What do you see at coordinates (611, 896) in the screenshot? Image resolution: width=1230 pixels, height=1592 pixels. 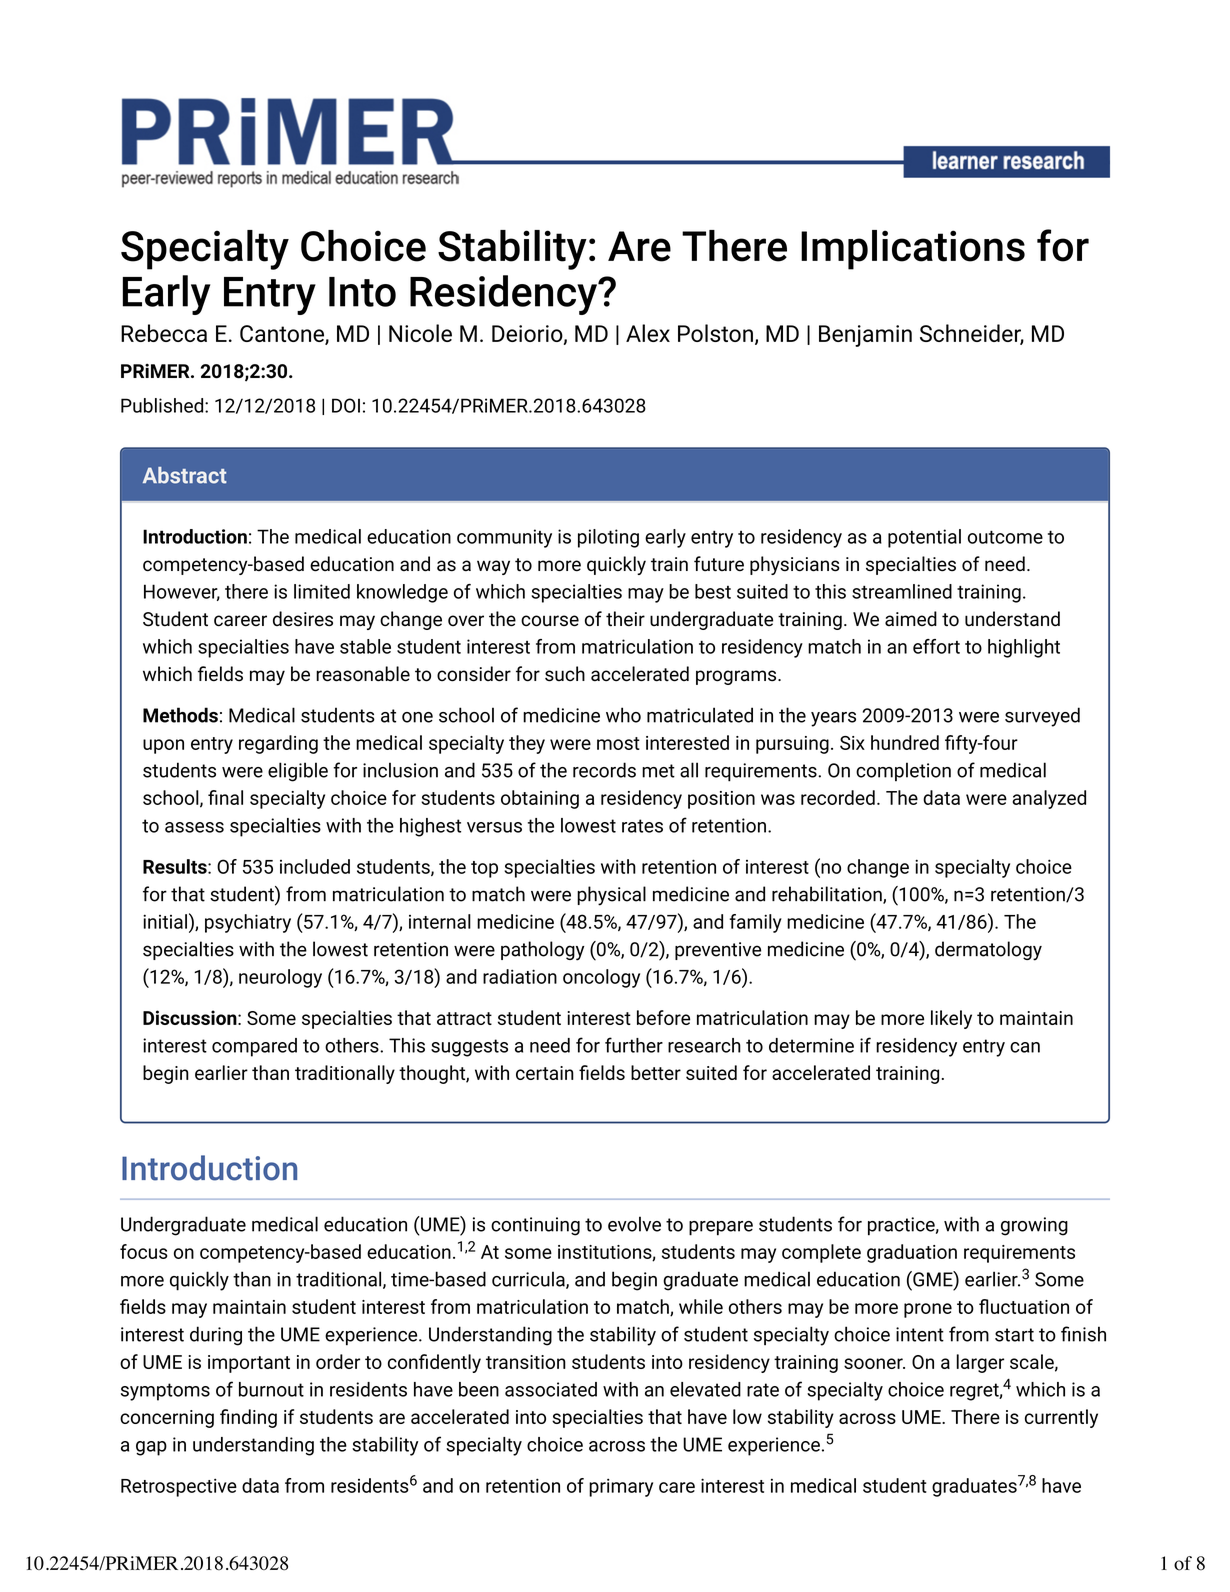 I see `physical` at bounding box center [611, 896].
